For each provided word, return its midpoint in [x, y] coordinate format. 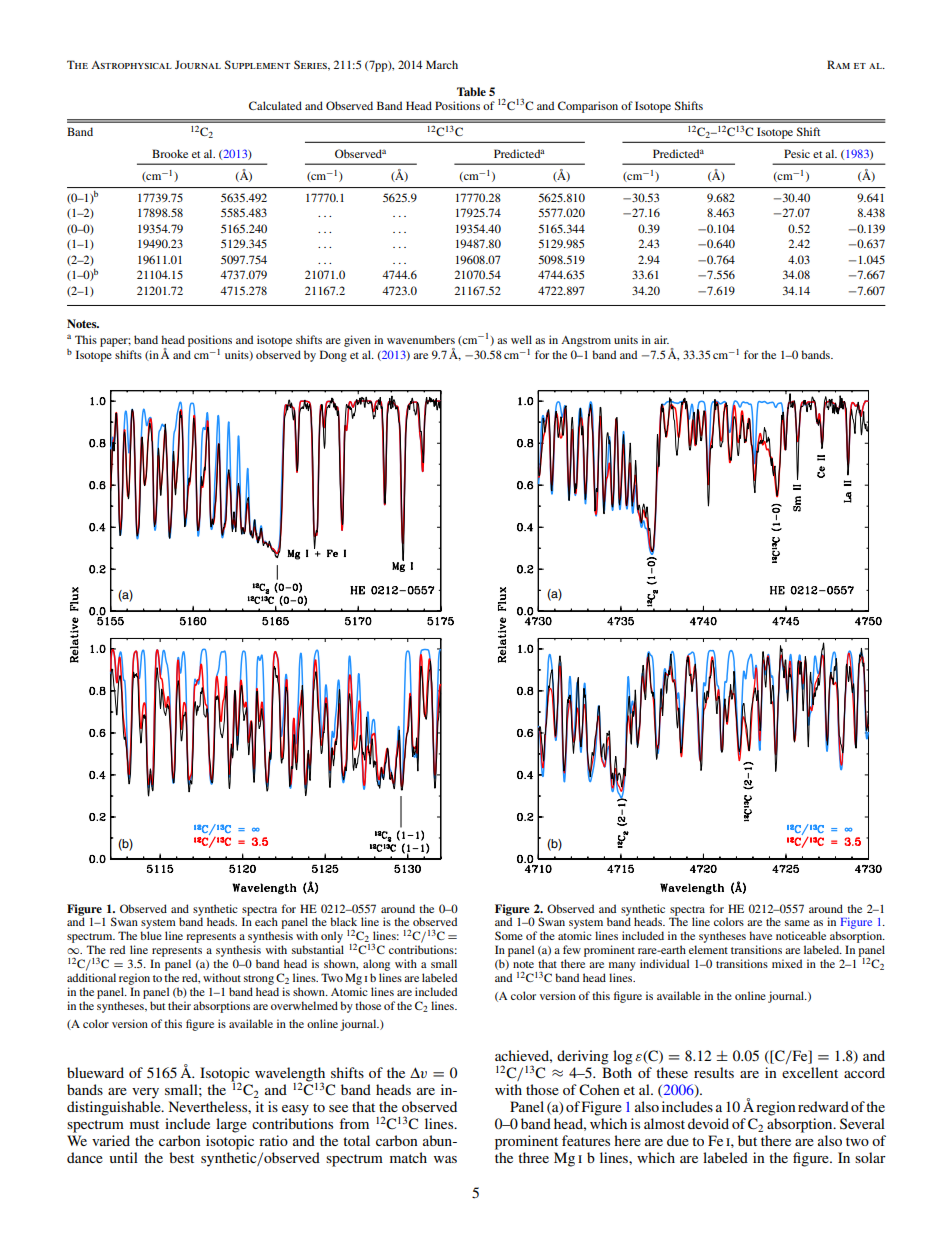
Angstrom [586, 341]
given [357, 341]
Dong [333, 356]
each [266, 921]
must [144, 1124]
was [445, 1159]
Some [509, 935]
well [521, 339]
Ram [838, 64]
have [760, 935]
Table [471, 91]
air [661, 339]
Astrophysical [131, 65]
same [797, 923]
